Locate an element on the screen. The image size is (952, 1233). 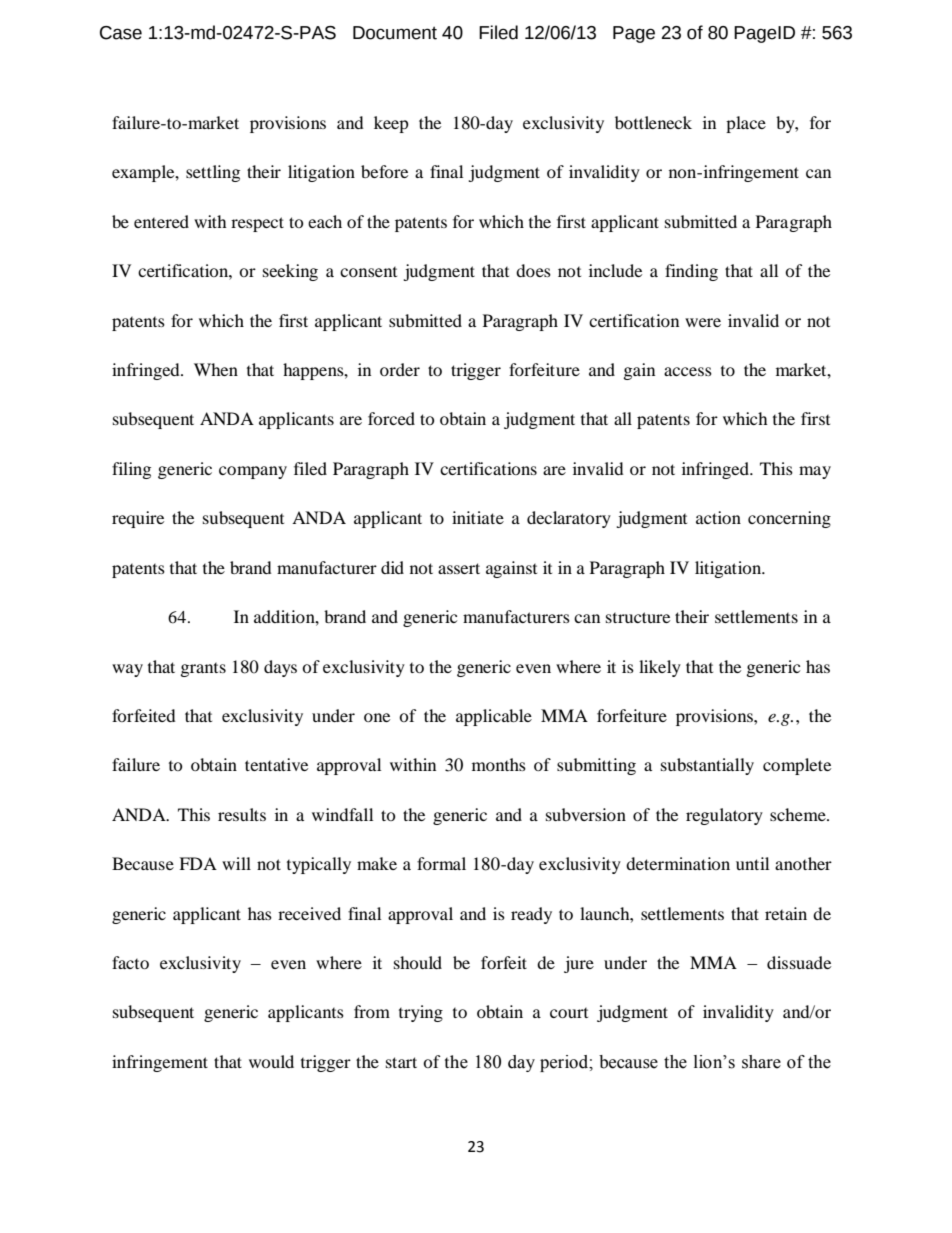
would is located at coordinates (271, 1061).
